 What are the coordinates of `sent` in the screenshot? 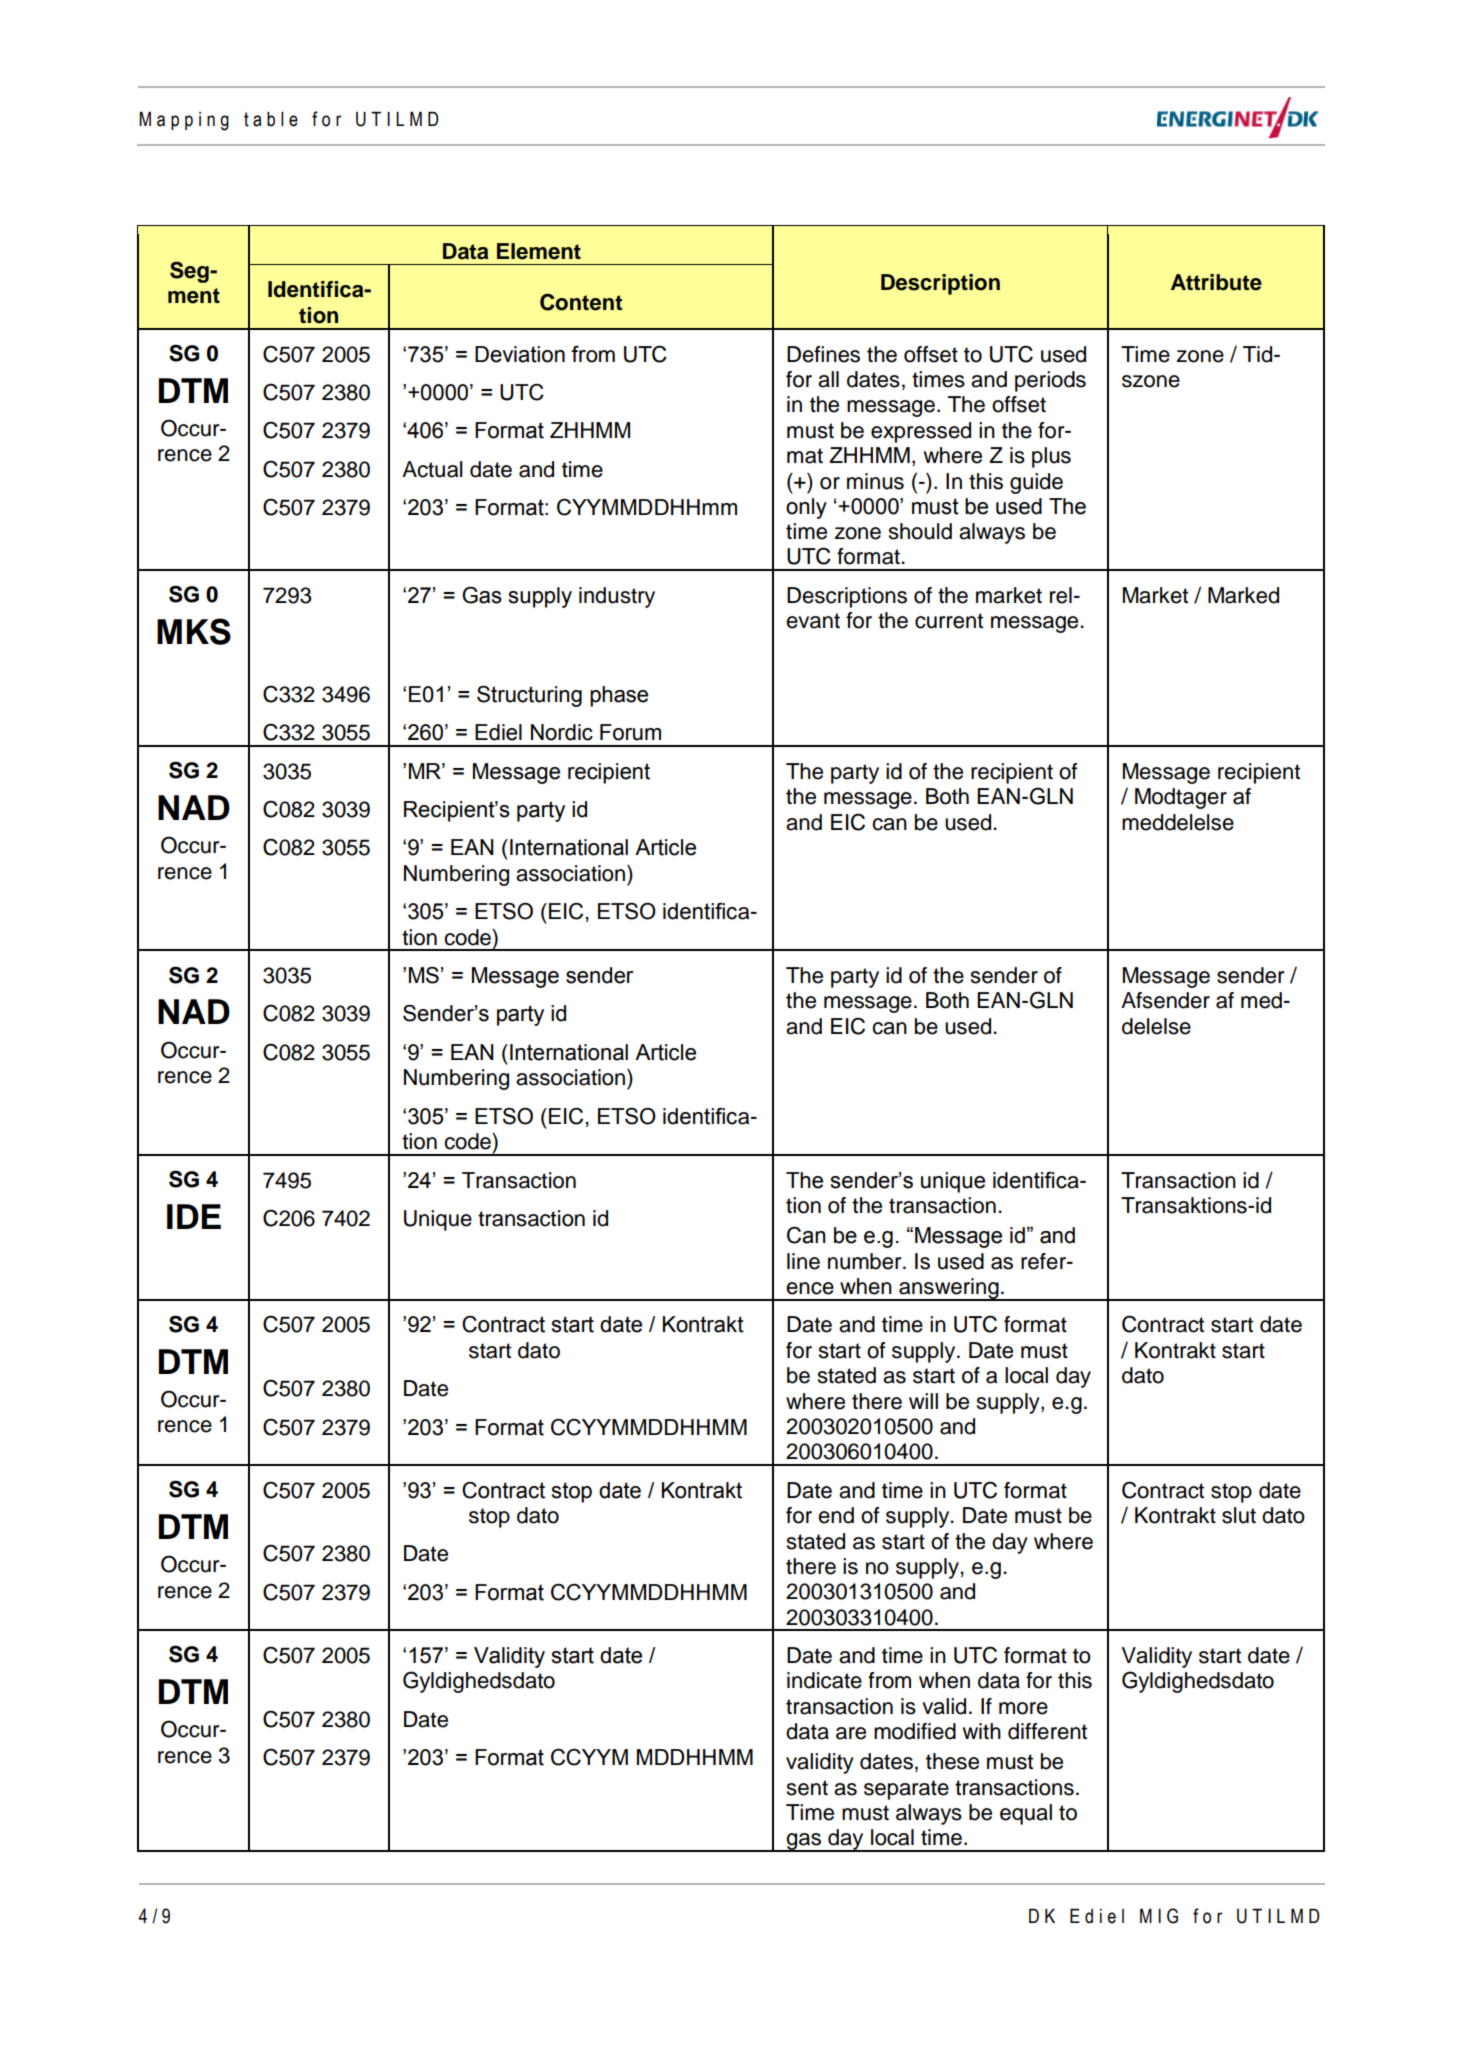 It's located at (807, 1788).
